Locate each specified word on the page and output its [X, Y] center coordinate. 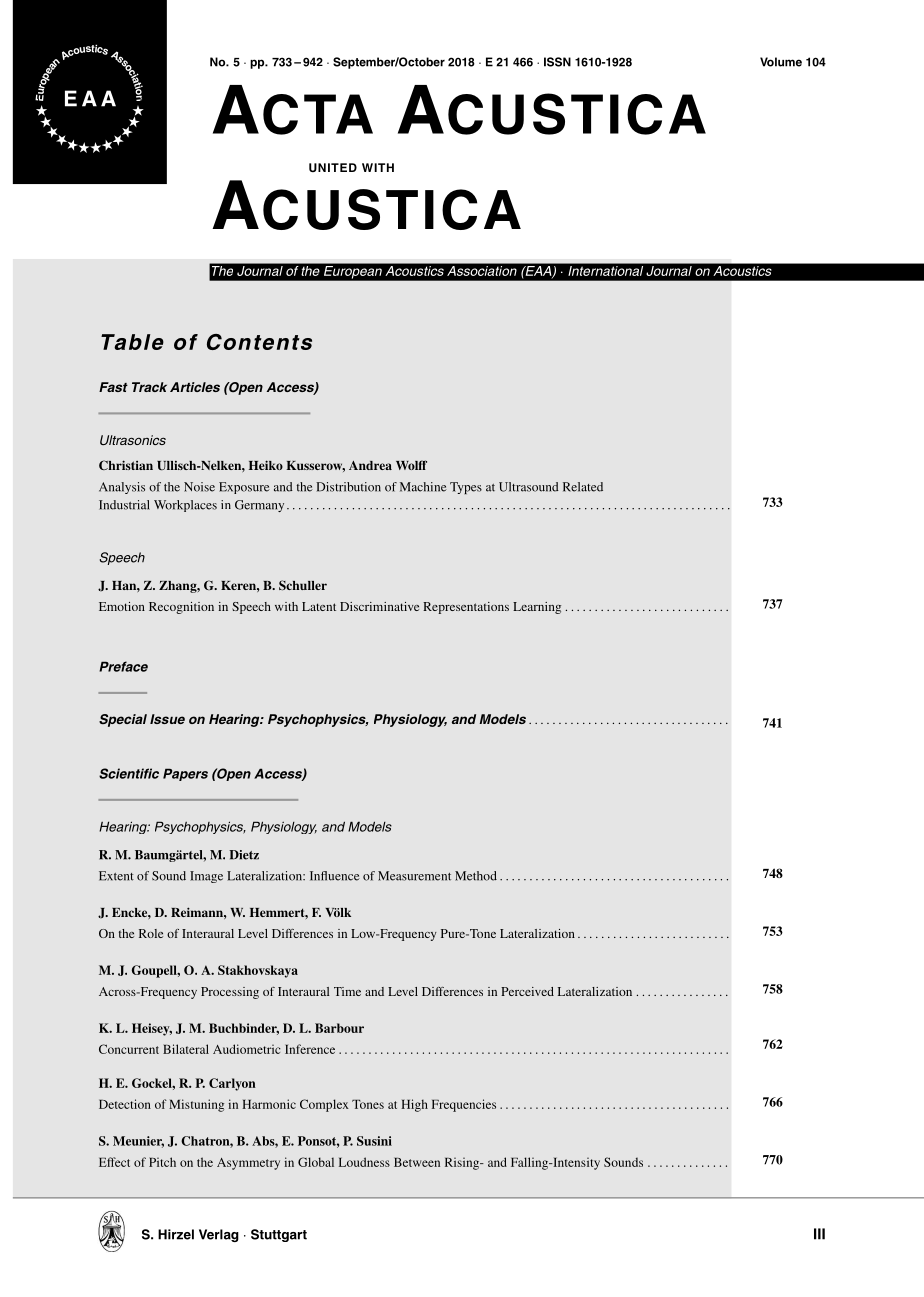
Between [417, 1162]
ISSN [557, 62]
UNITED [333, 167]
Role [151, 933]
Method [476, 876]
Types [466, 488]
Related [583, 487]
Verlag [219, 1235]
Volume [781, 62]
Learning [537, 608]
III [819, 1234]
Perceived [527, 991]
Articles [195, 387]
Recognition [181, 608]
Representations [466, 608]
